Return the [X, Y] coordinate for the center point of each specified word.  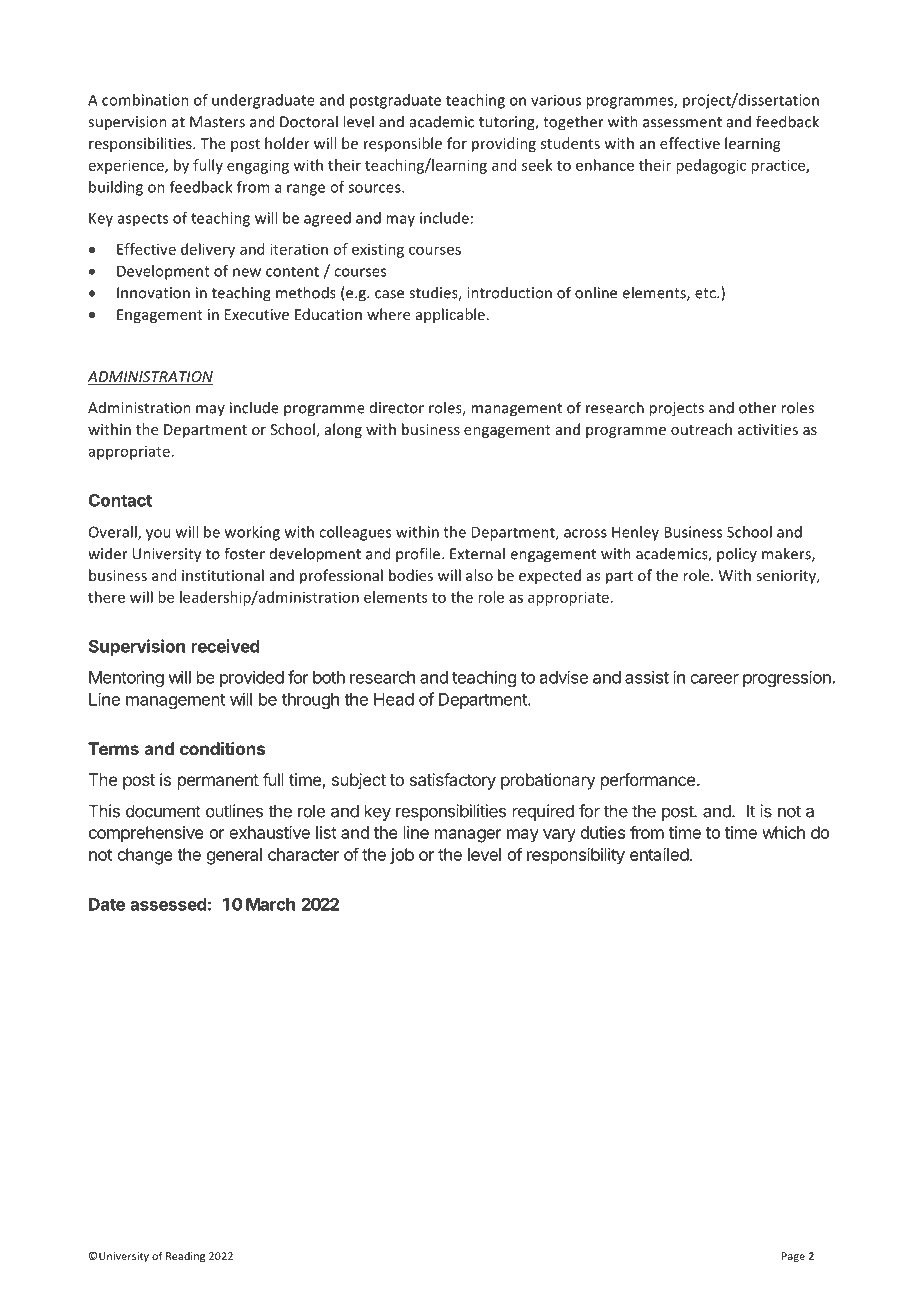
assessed [168, 904]
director [397, 408]
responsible [403, 144]
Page [793, 1257]
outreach [701, 429]
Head [394, 699]
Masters [217, 122]
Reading [185, 1257]
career [714, 679]
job [402, 856]
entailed [659, 854]
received [226, 646]
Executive [257, 314]
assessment [682, 122]
